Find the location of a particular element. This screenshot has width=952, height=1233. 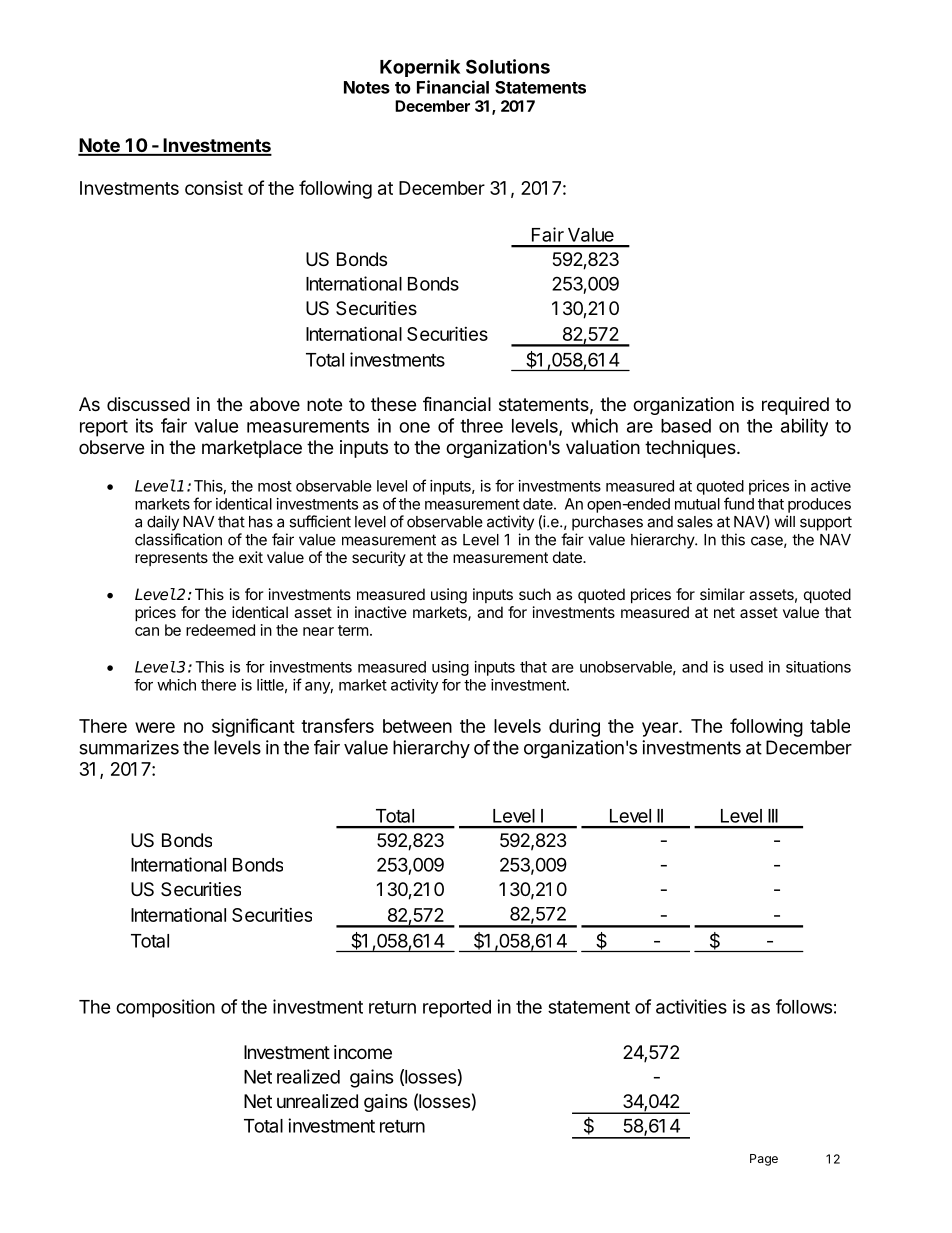

Solutions is located at coordinates (508, 66).
